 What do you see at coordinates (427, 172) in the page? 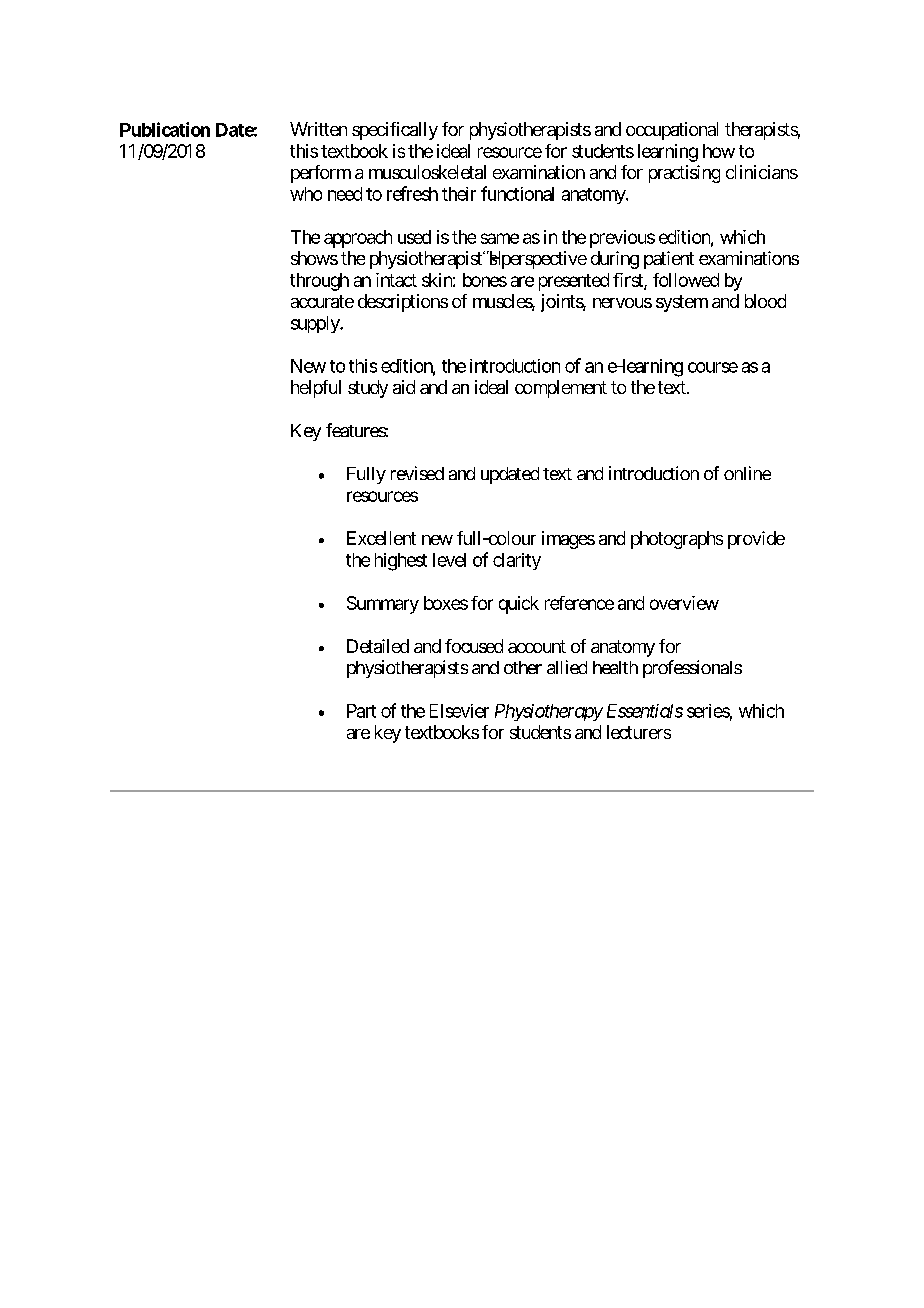
I see `musculoskeletal` at bounding box center [427, 172].
